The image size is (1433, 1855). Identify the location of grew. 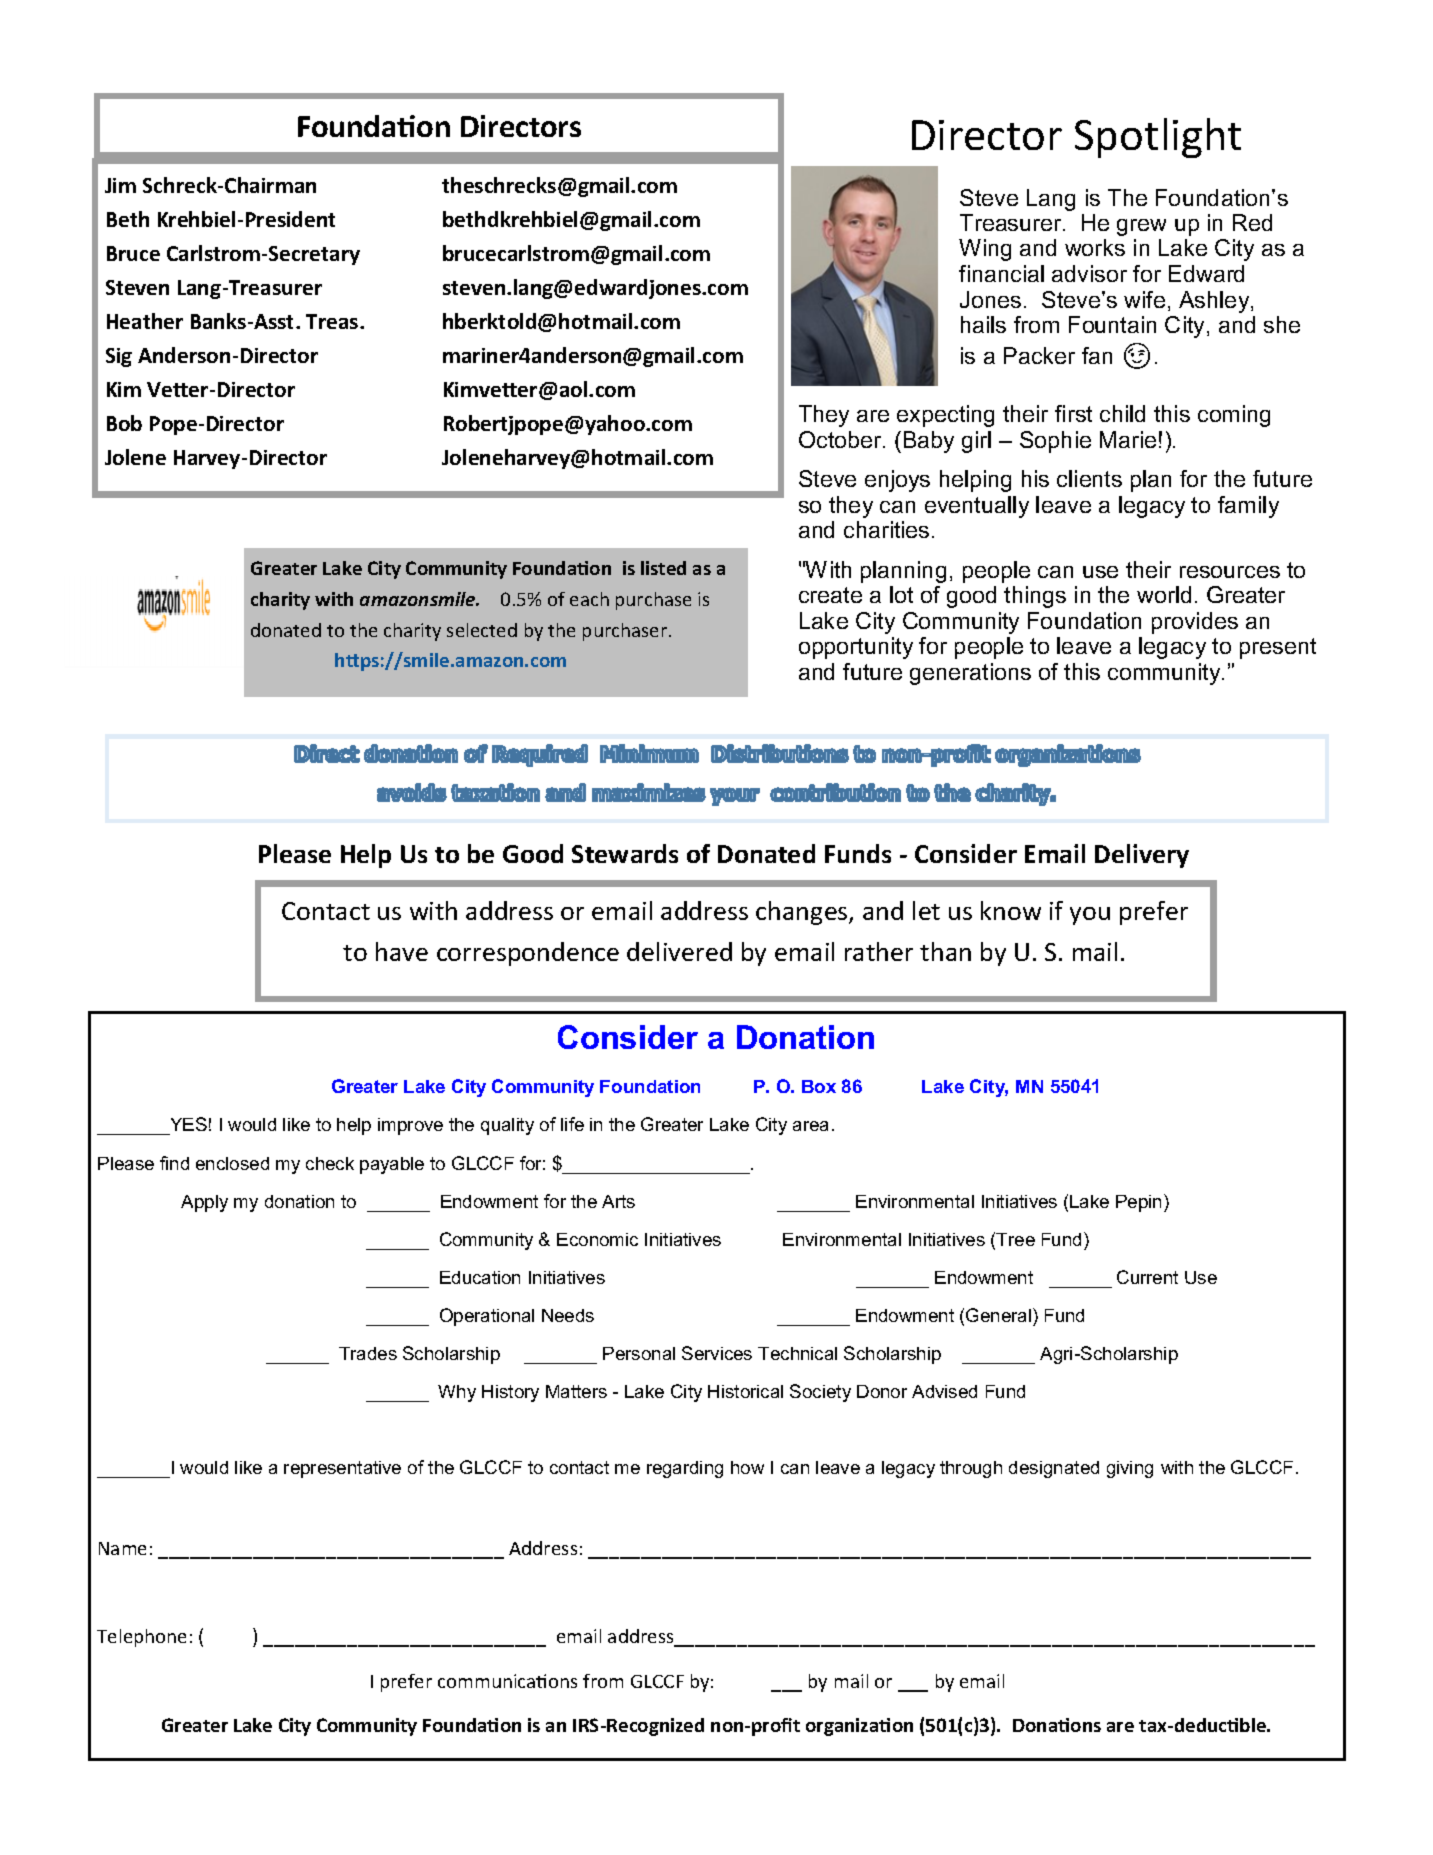
(1141, 227).
